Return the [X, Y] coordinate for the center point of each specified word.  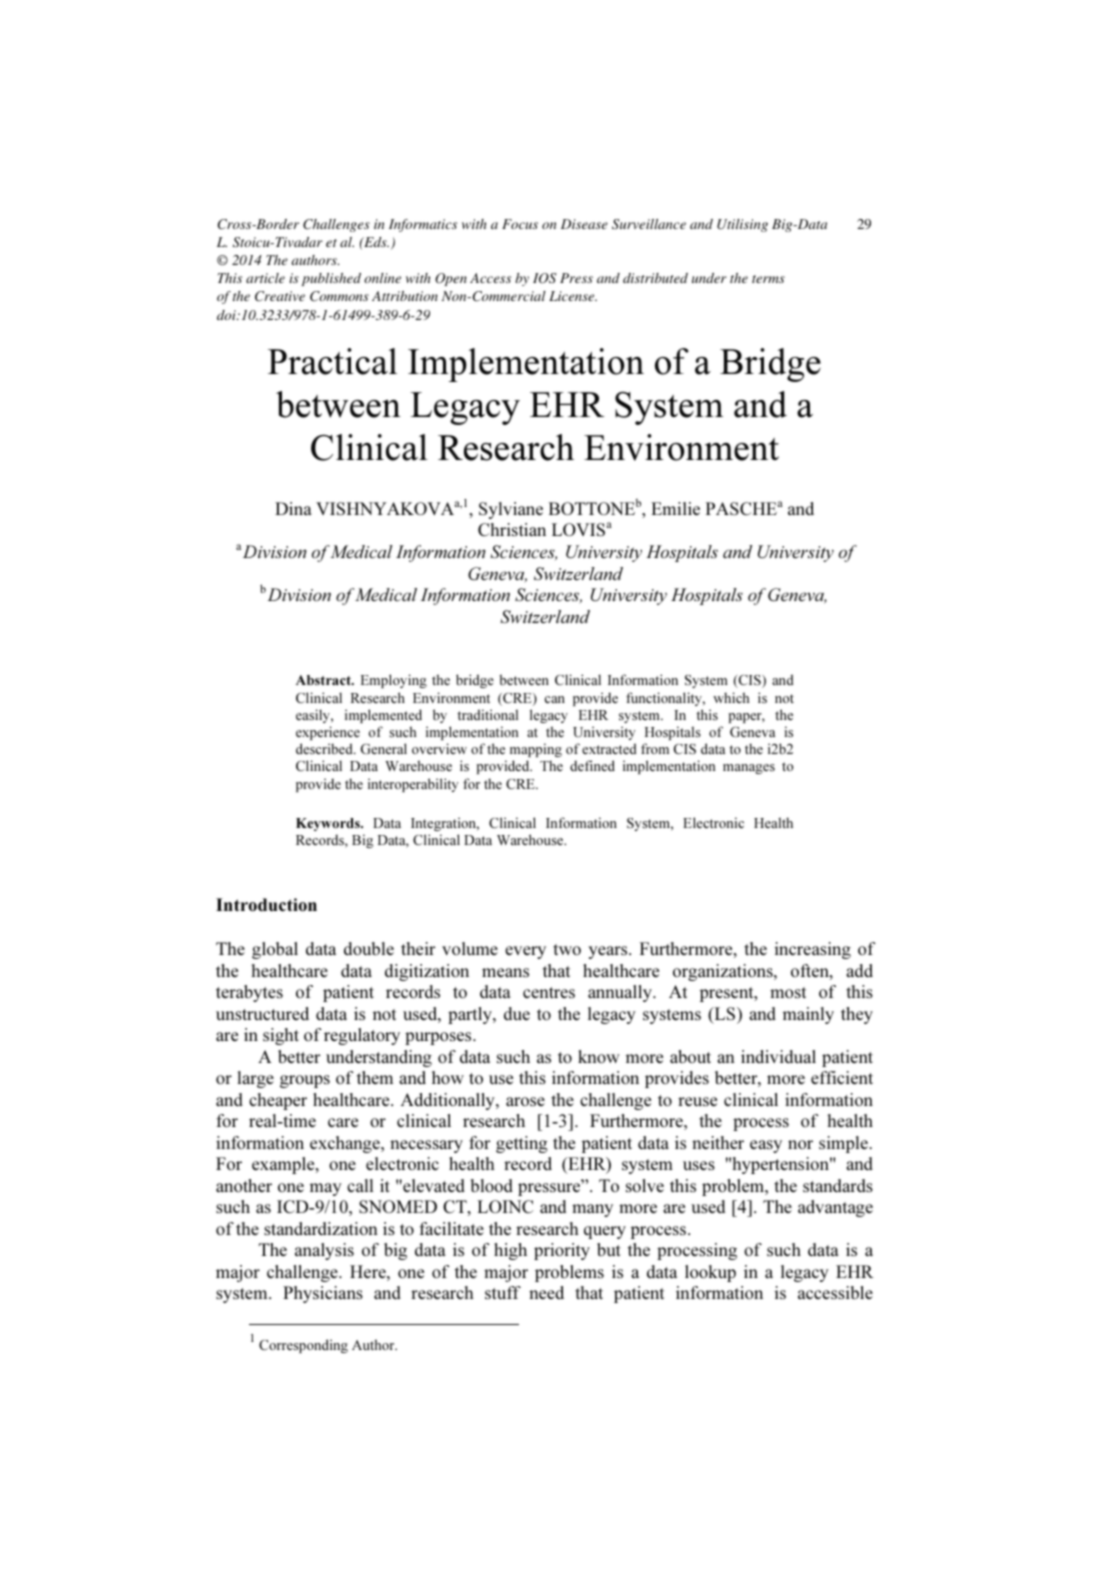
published [331, 279]
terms [768, 279]
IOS [545, 278]
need [546, 1292]
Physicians [323, 1294]
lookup [710, 1273]
